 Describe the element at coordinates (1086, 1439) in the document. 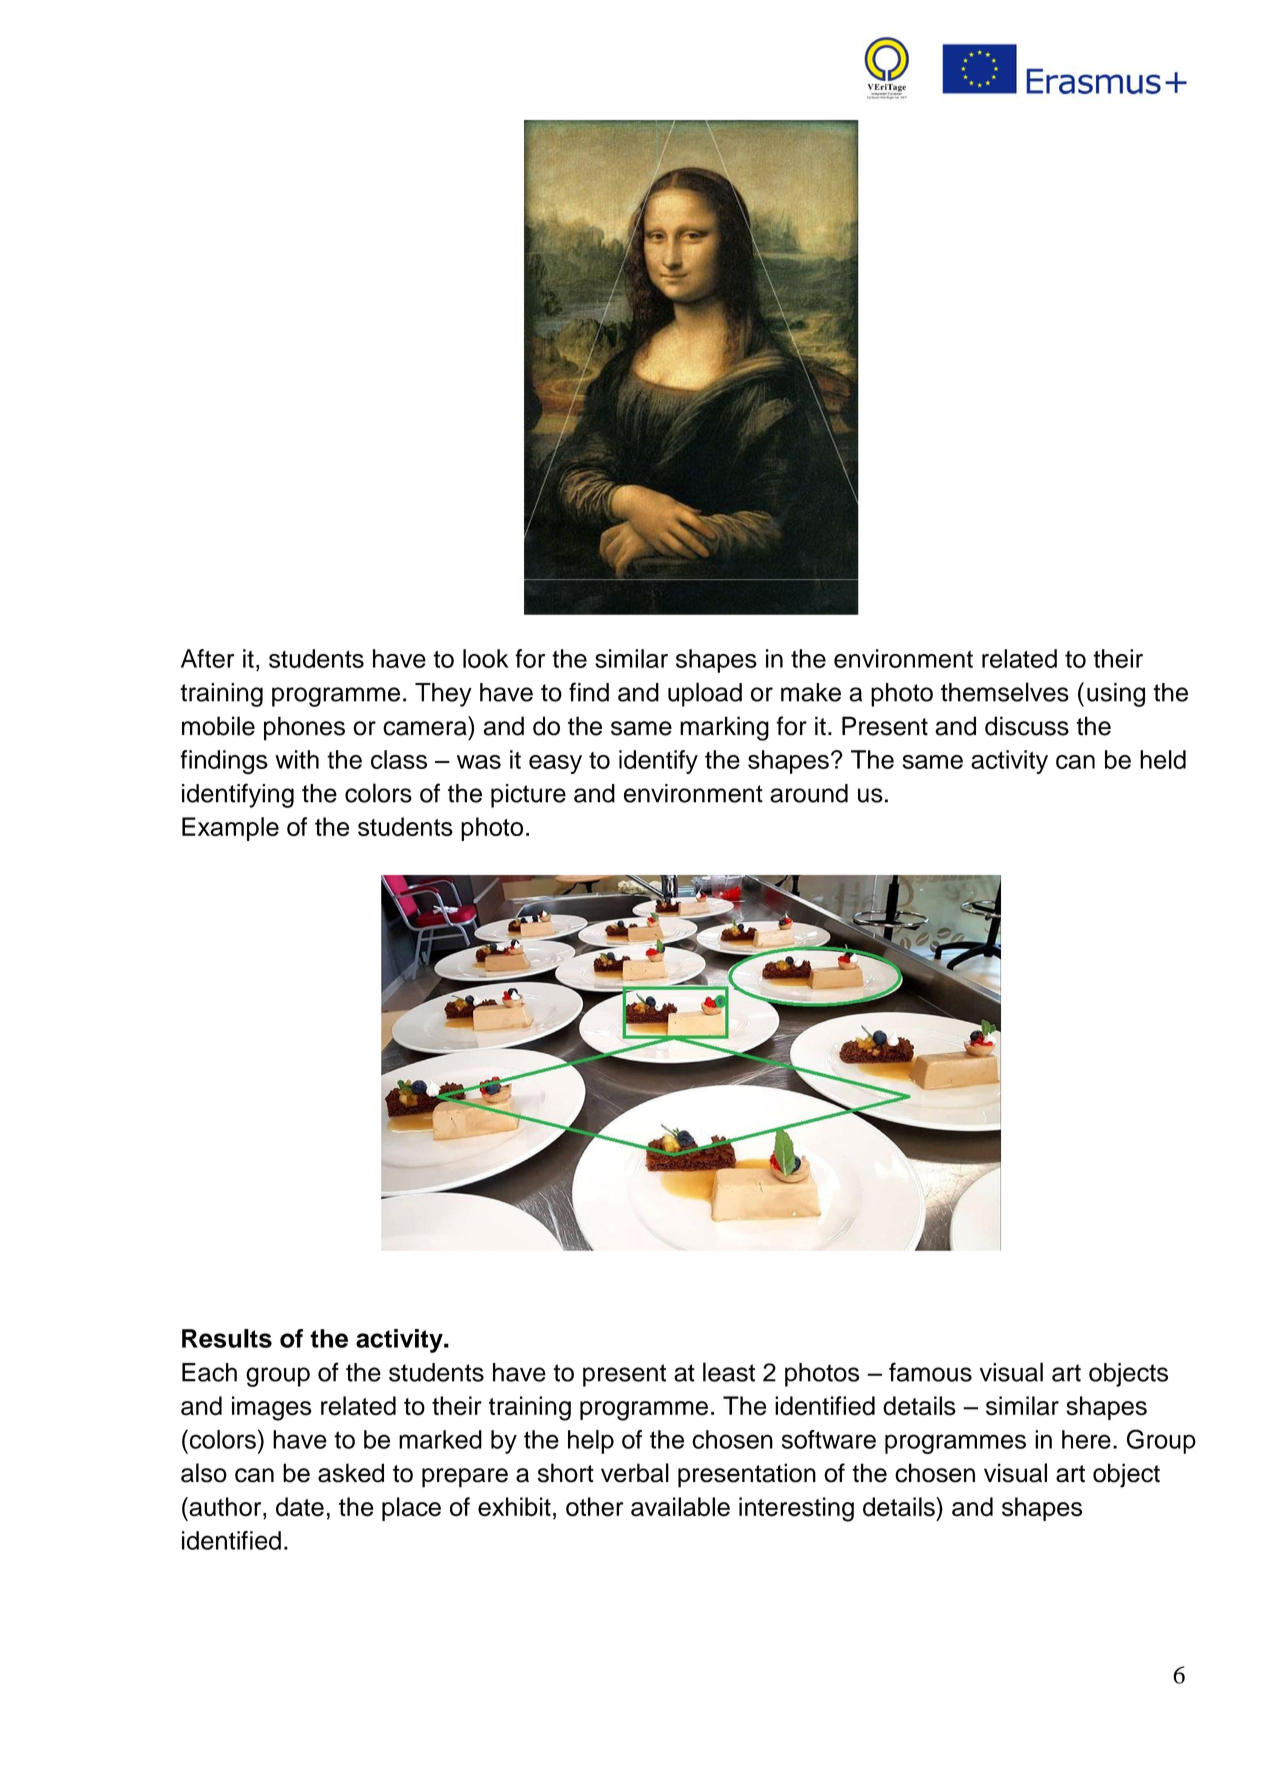

I see `here` at that location.
